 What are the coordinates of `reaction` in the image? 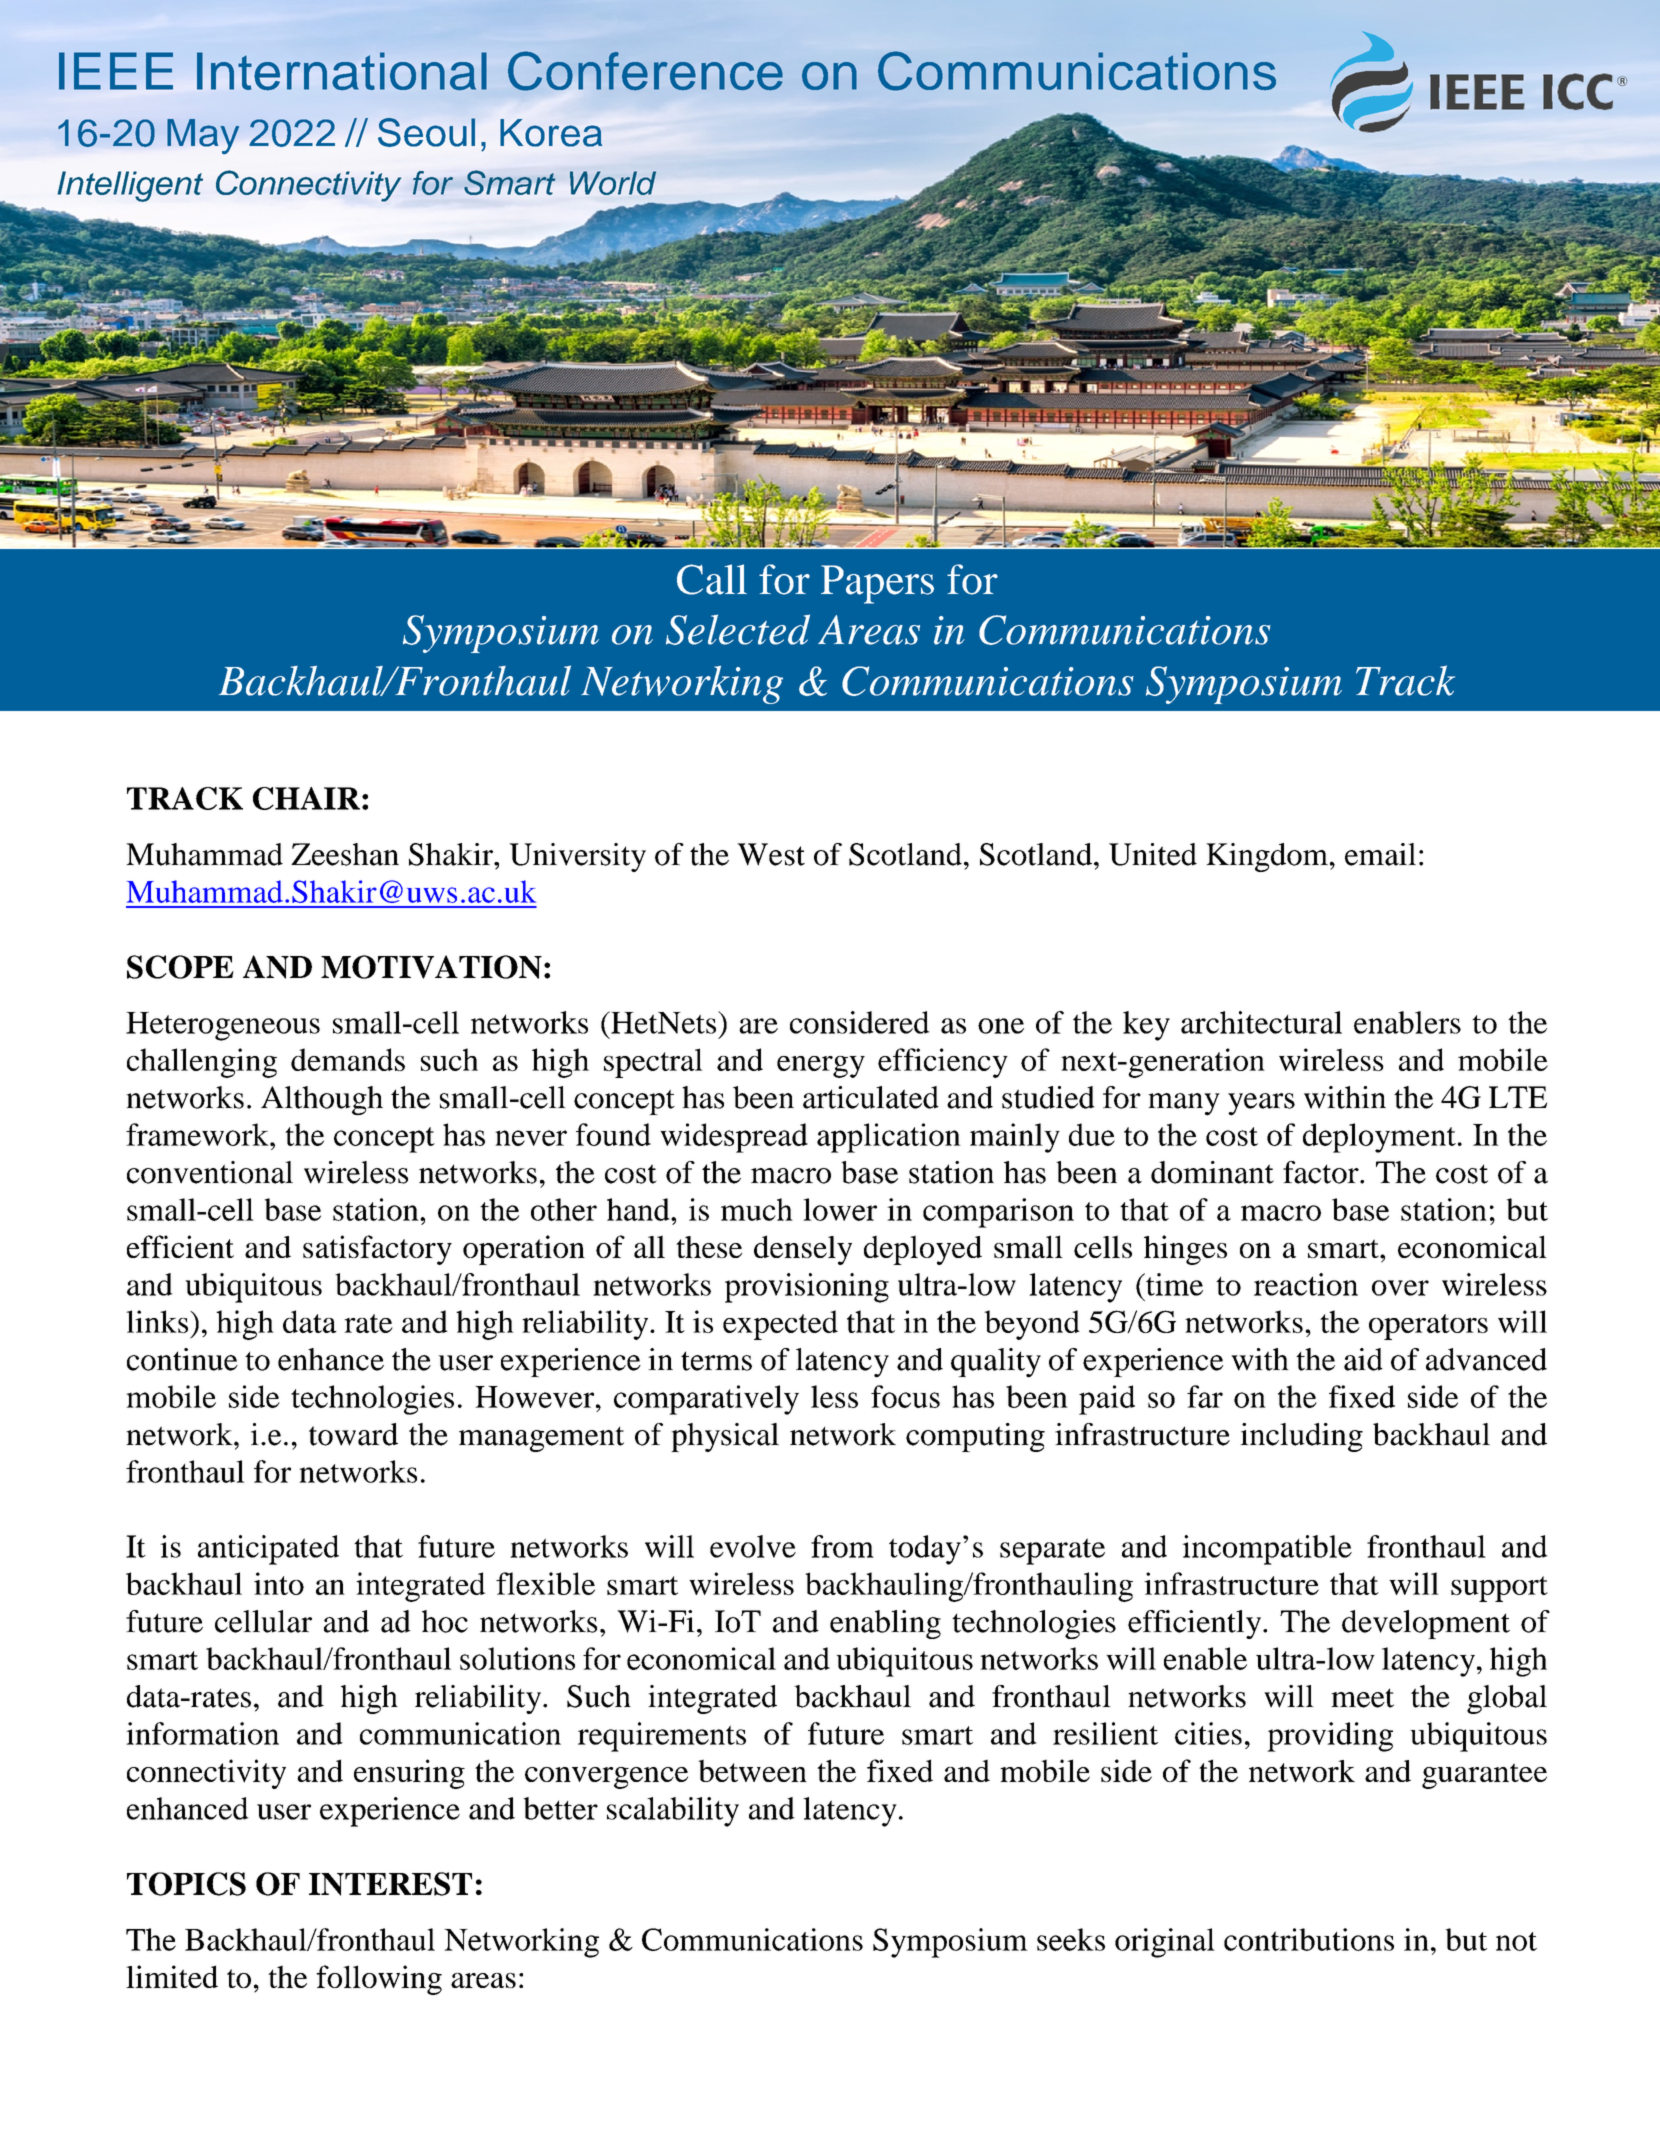 It's located at (1306, 1284).
